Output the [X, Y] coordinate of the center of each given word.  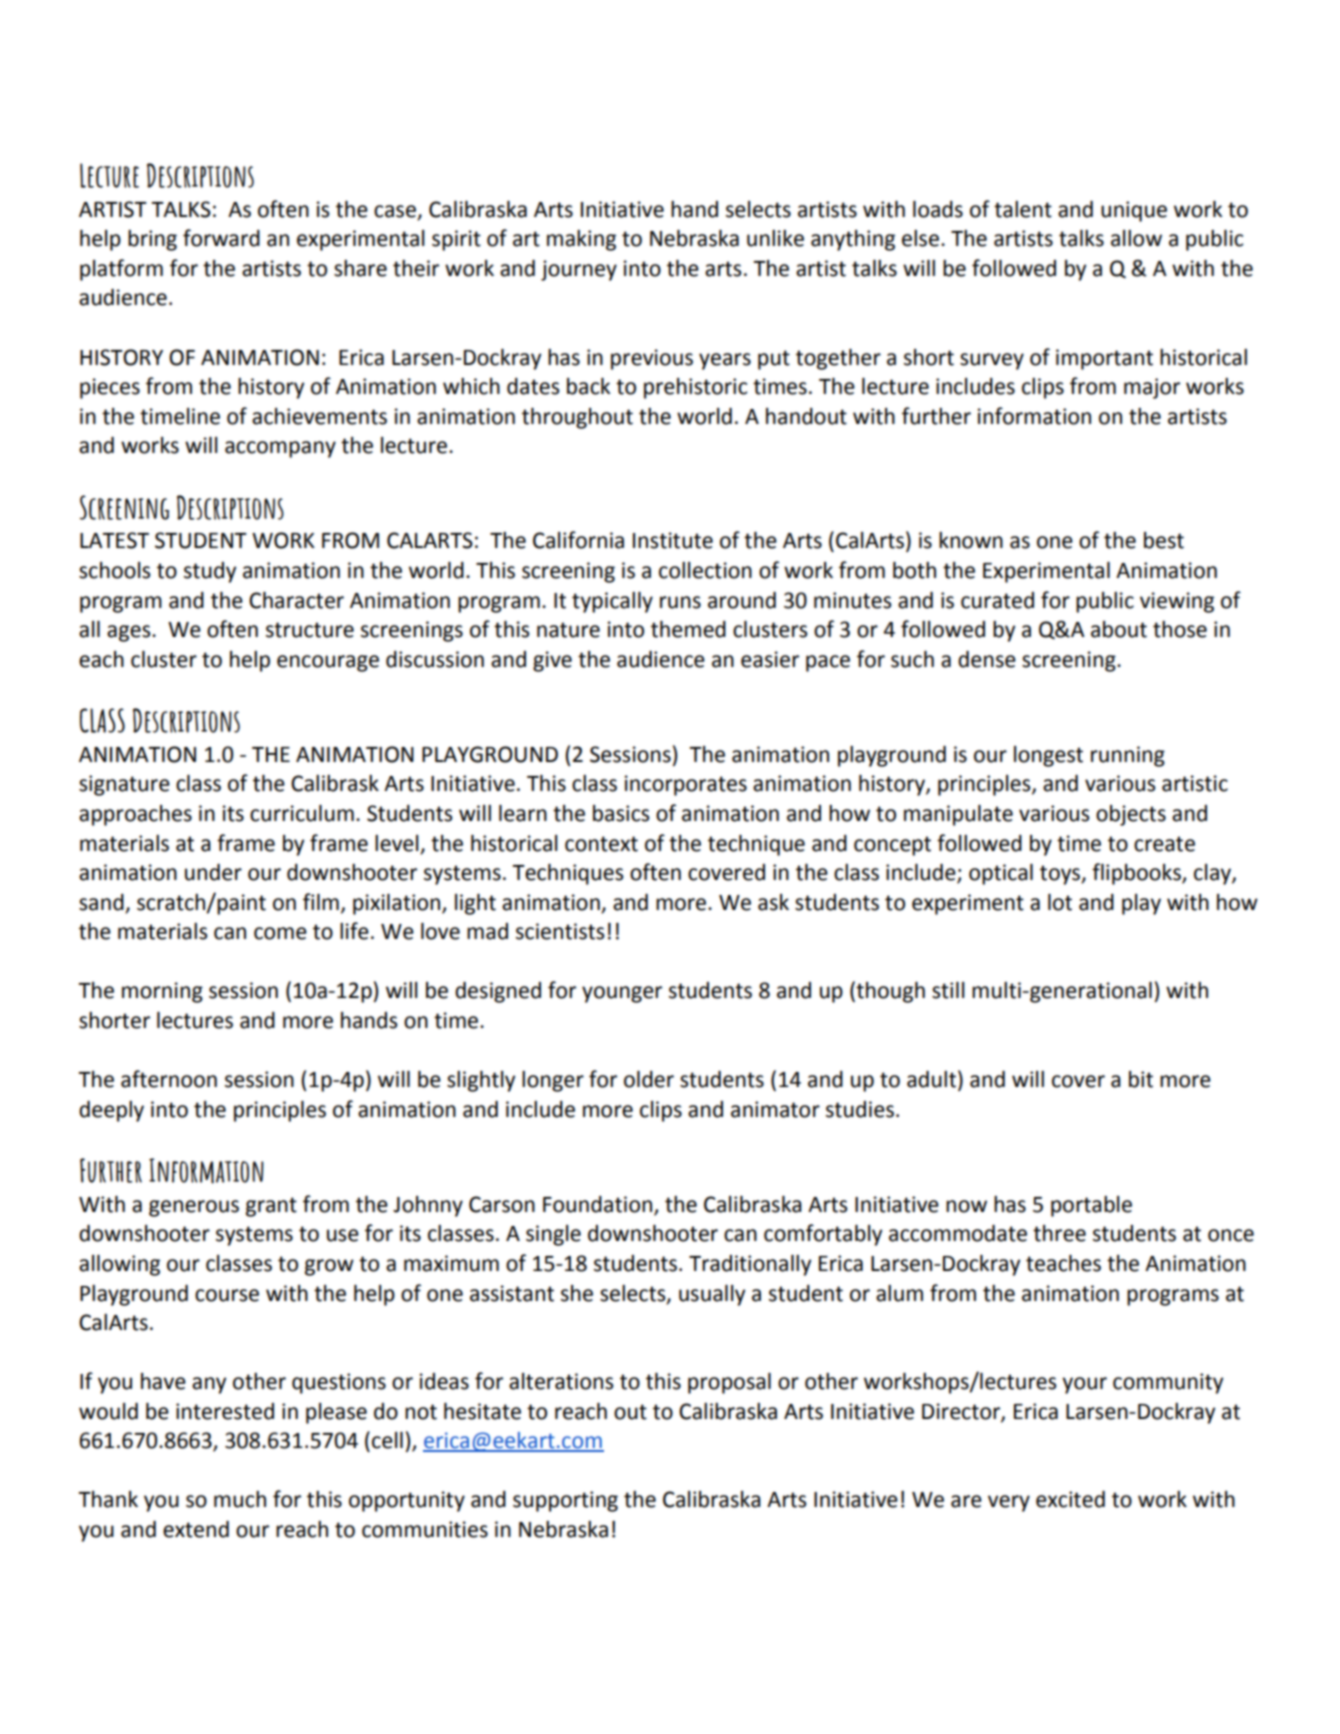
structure [310, 630]
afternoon [169, 1079]
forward [221, 238]
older [649, 1079]
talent [1023, 209]
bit [1141, 1079]
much [240, 1499]
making [581, 240]
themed [688, 629]
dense [987, 659]
